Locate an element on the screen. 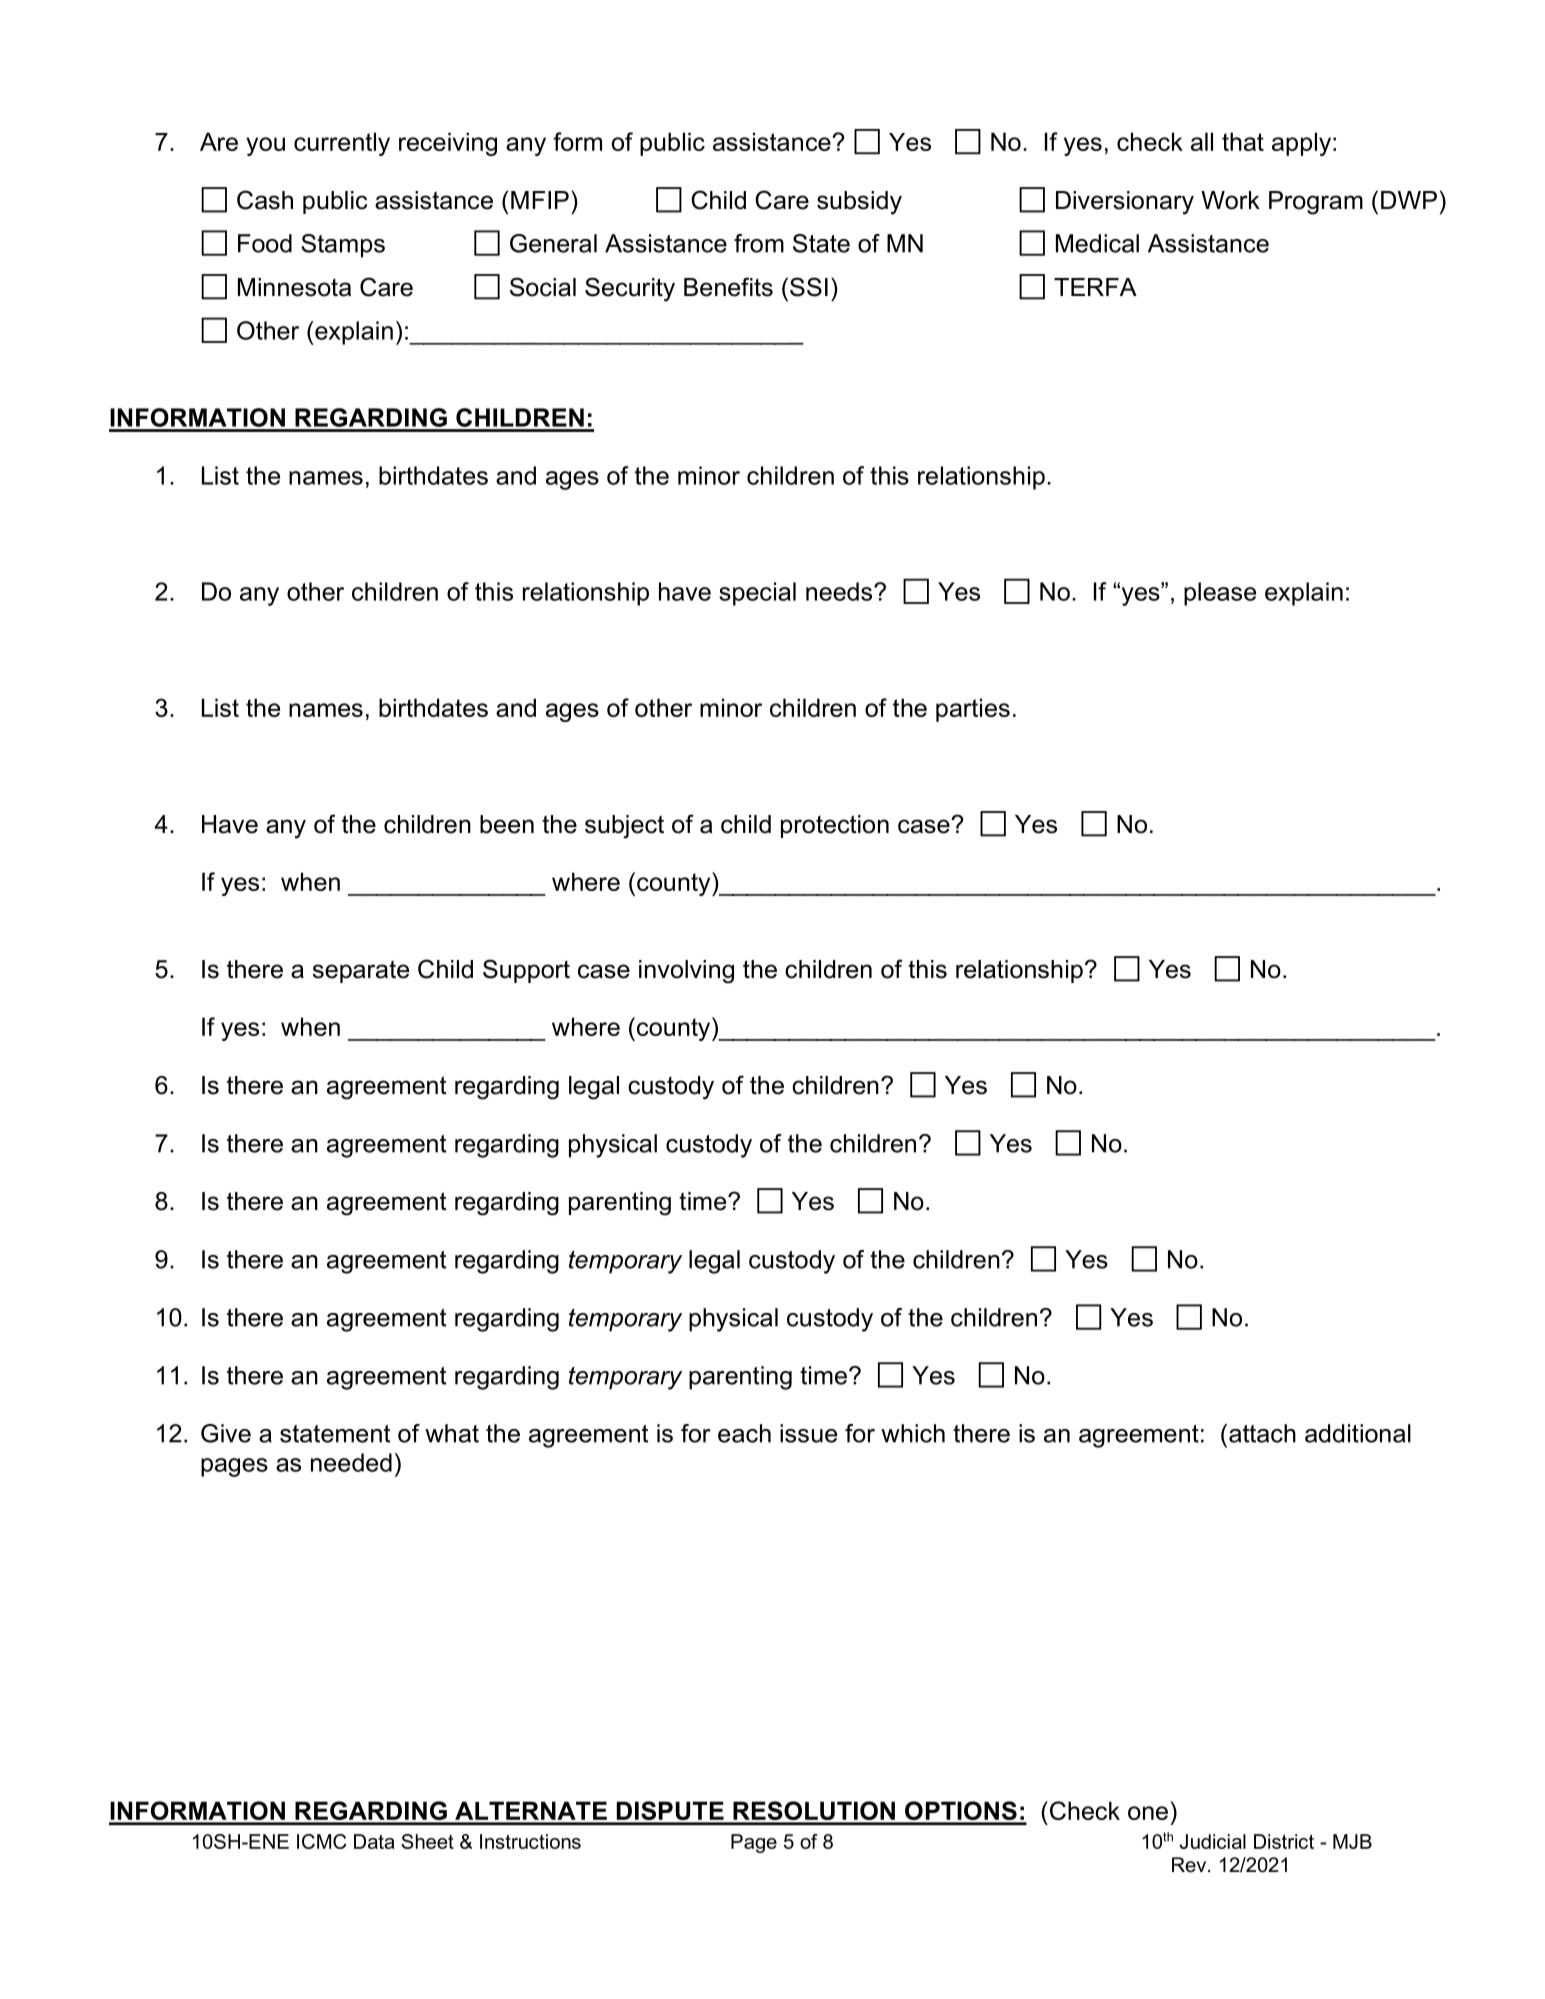 This screenshot has height=1999, width=1545. Data is located at coordinates (374, 1841).
